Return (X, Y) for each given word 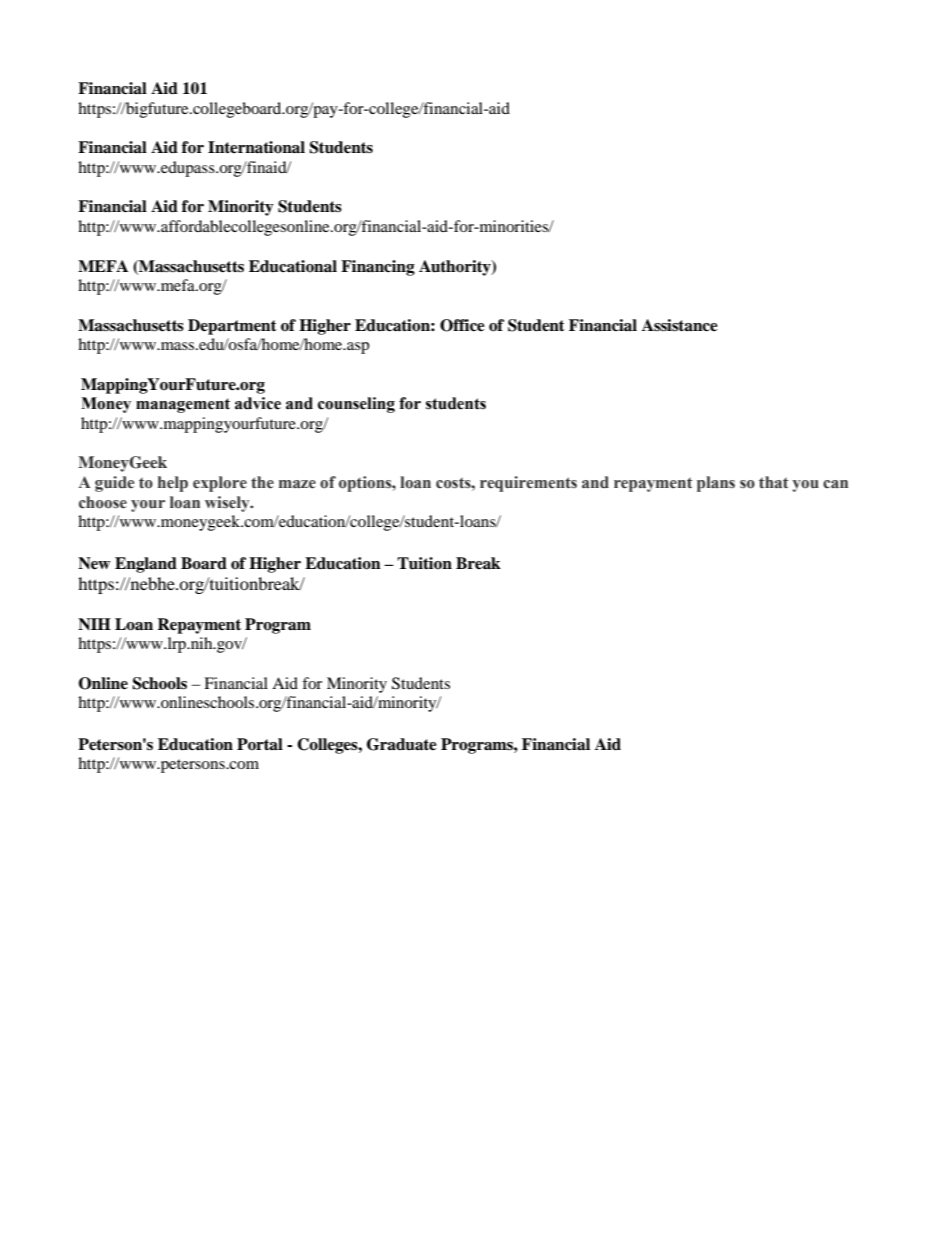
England (146, 565)
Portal (260, 744)
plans (716, 484)
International (256, 147)
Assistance (680, 325)
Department (232, 327)
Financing (378, 268)
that (774, 482)
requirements (528, 484)
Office (462, 325)
